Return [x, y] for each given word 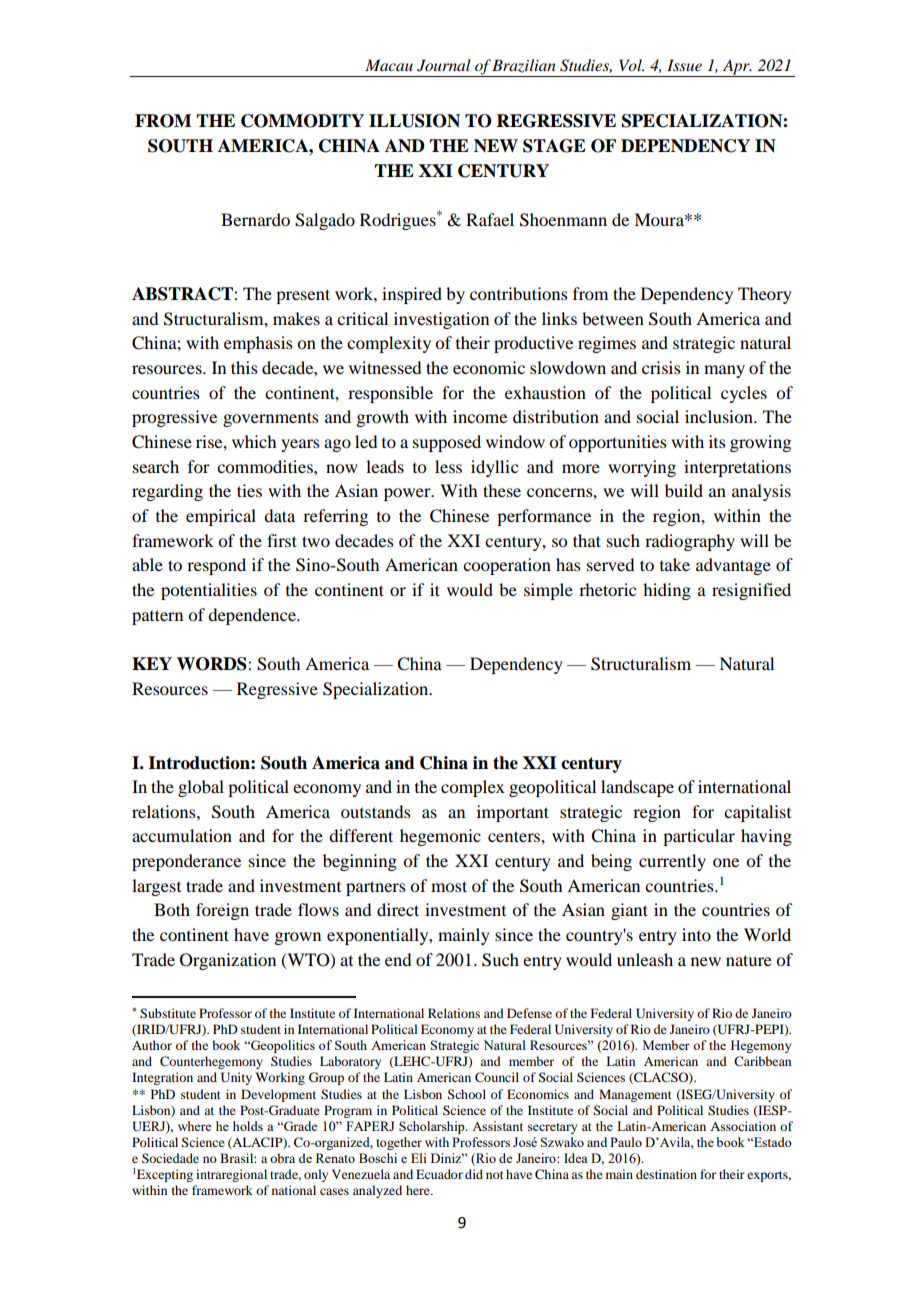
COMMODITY [302, 121]
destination [666, 1174]
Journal [444, 65]
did [474, 1174]
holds [248, 1126]
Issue [684, 65]
